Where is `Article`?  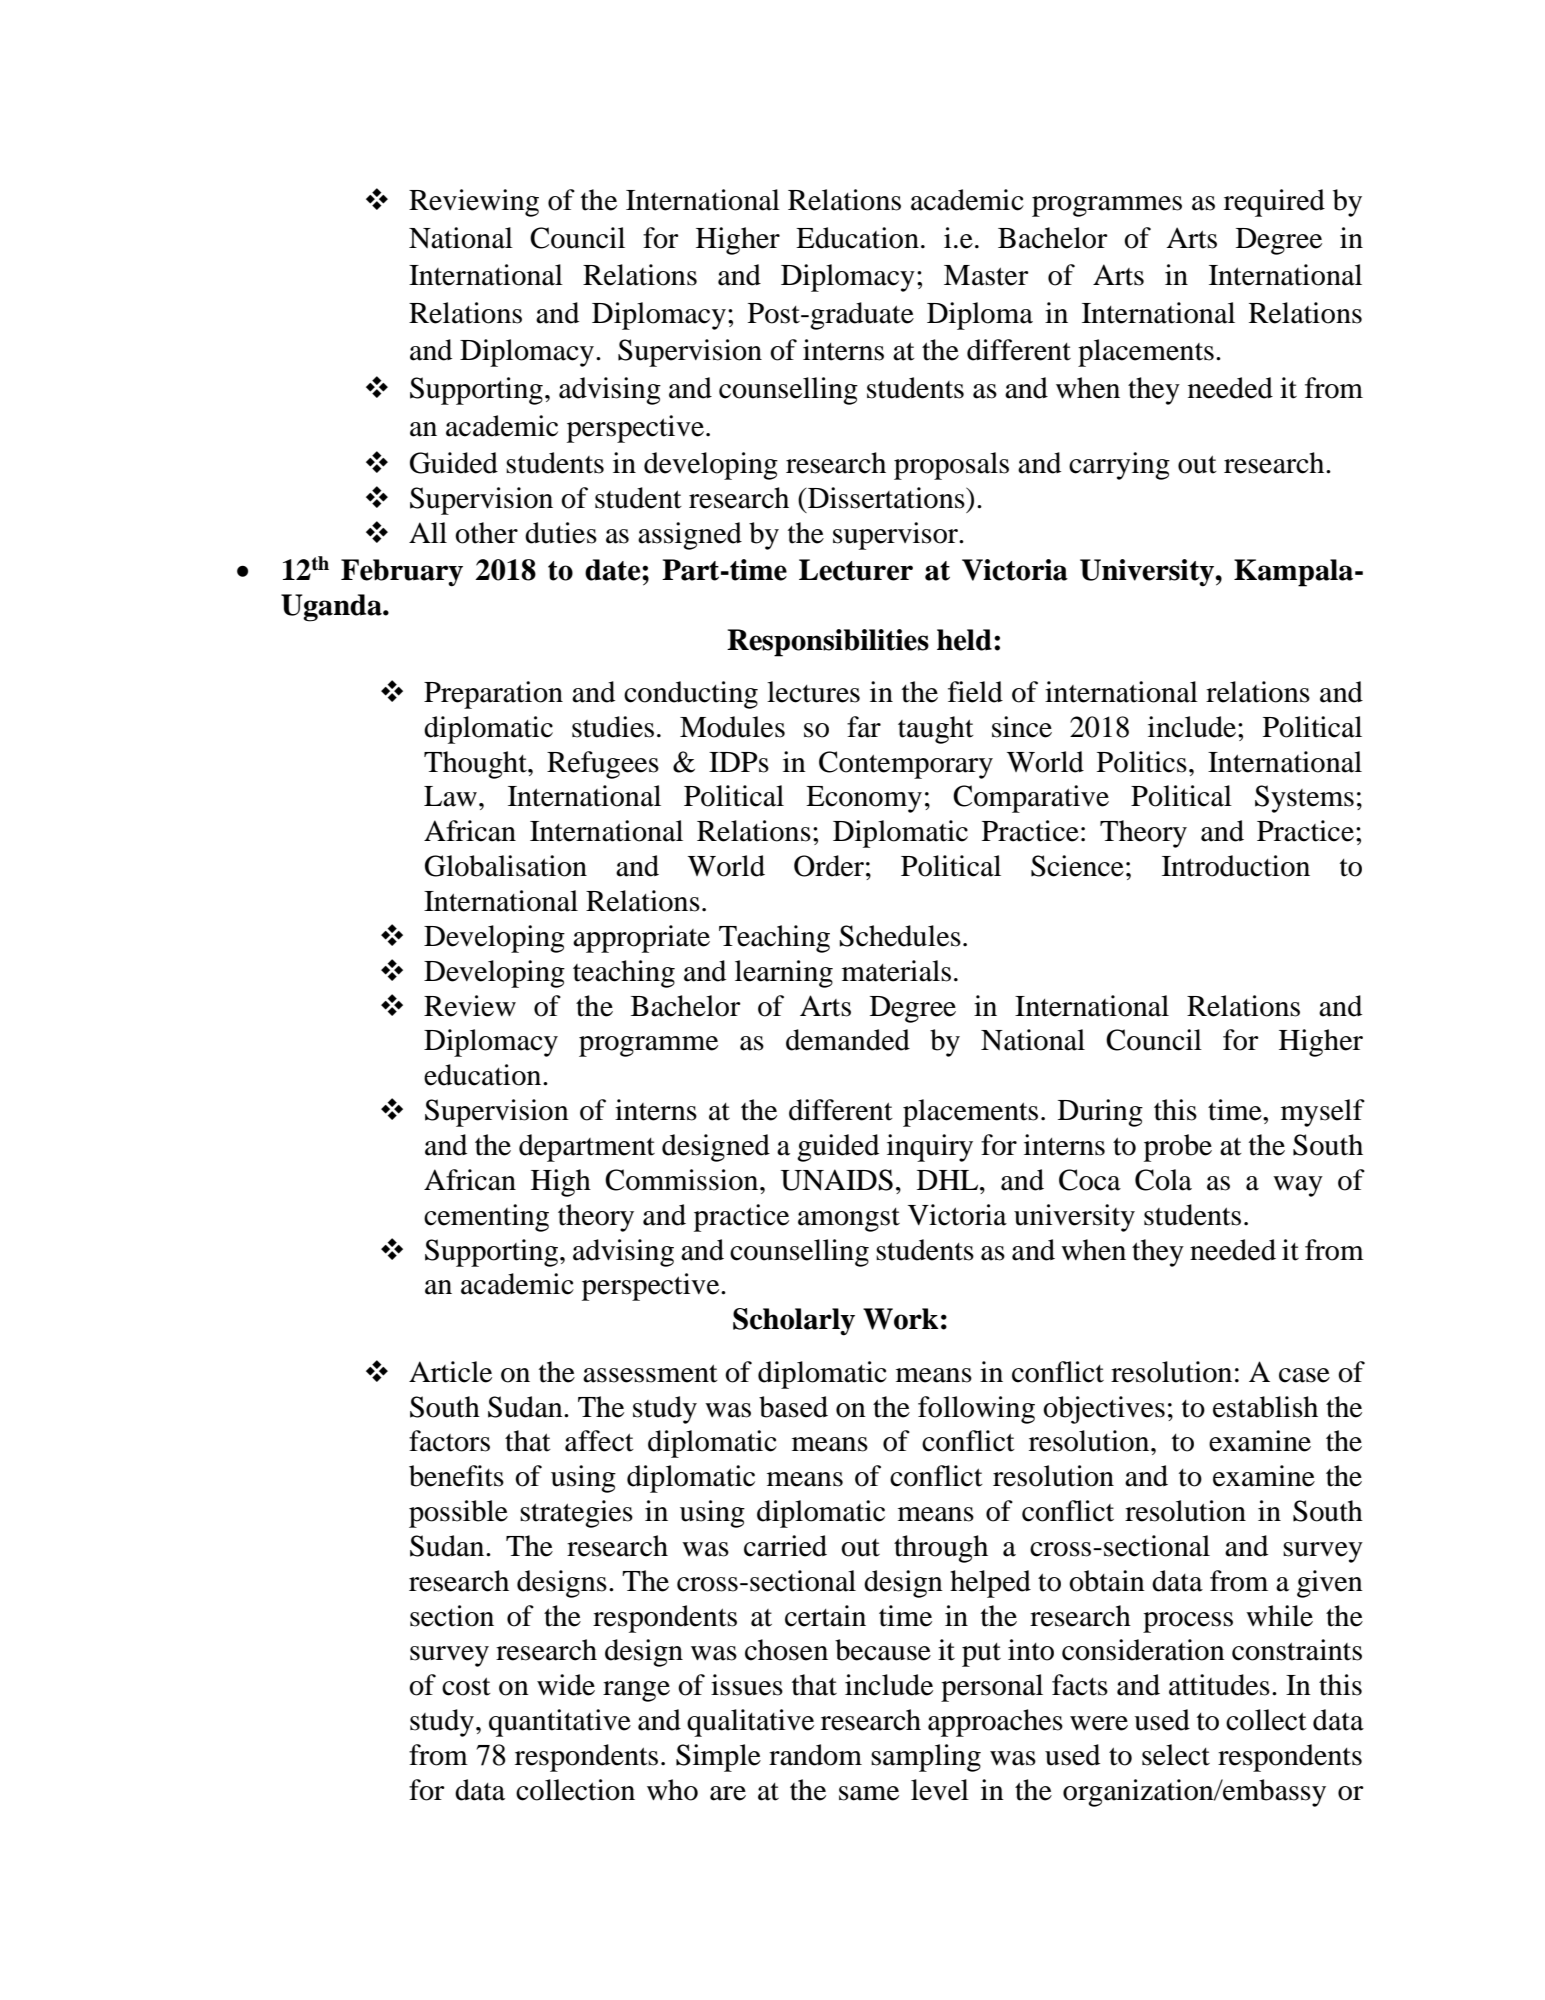 Article is located at coordinates (450, 1372).
